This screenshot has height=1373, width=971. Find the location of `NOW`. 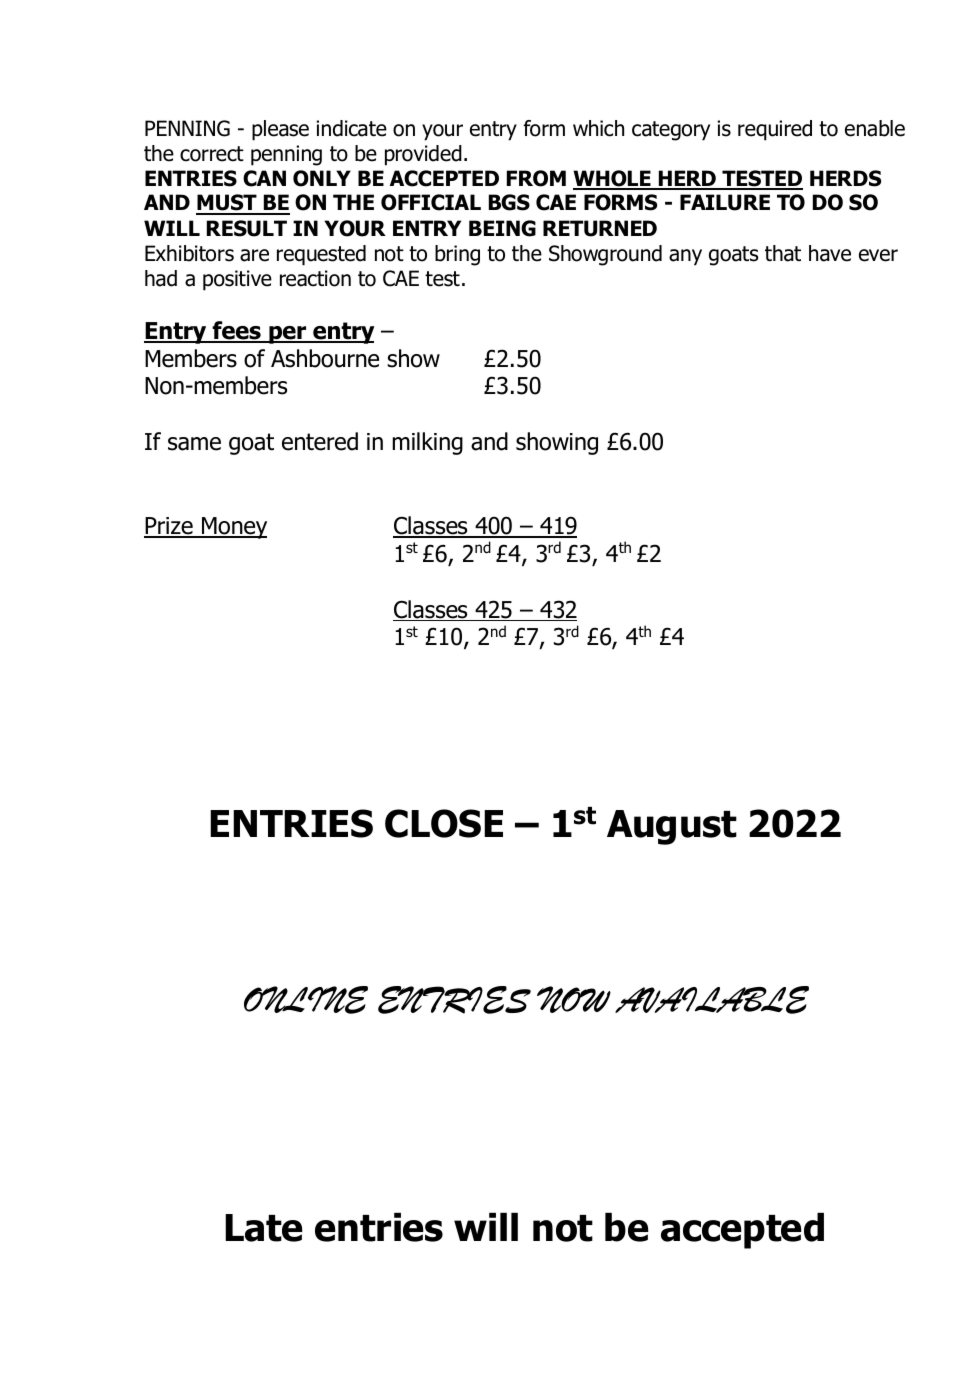

NOW is located at coordinates (574, 999).
